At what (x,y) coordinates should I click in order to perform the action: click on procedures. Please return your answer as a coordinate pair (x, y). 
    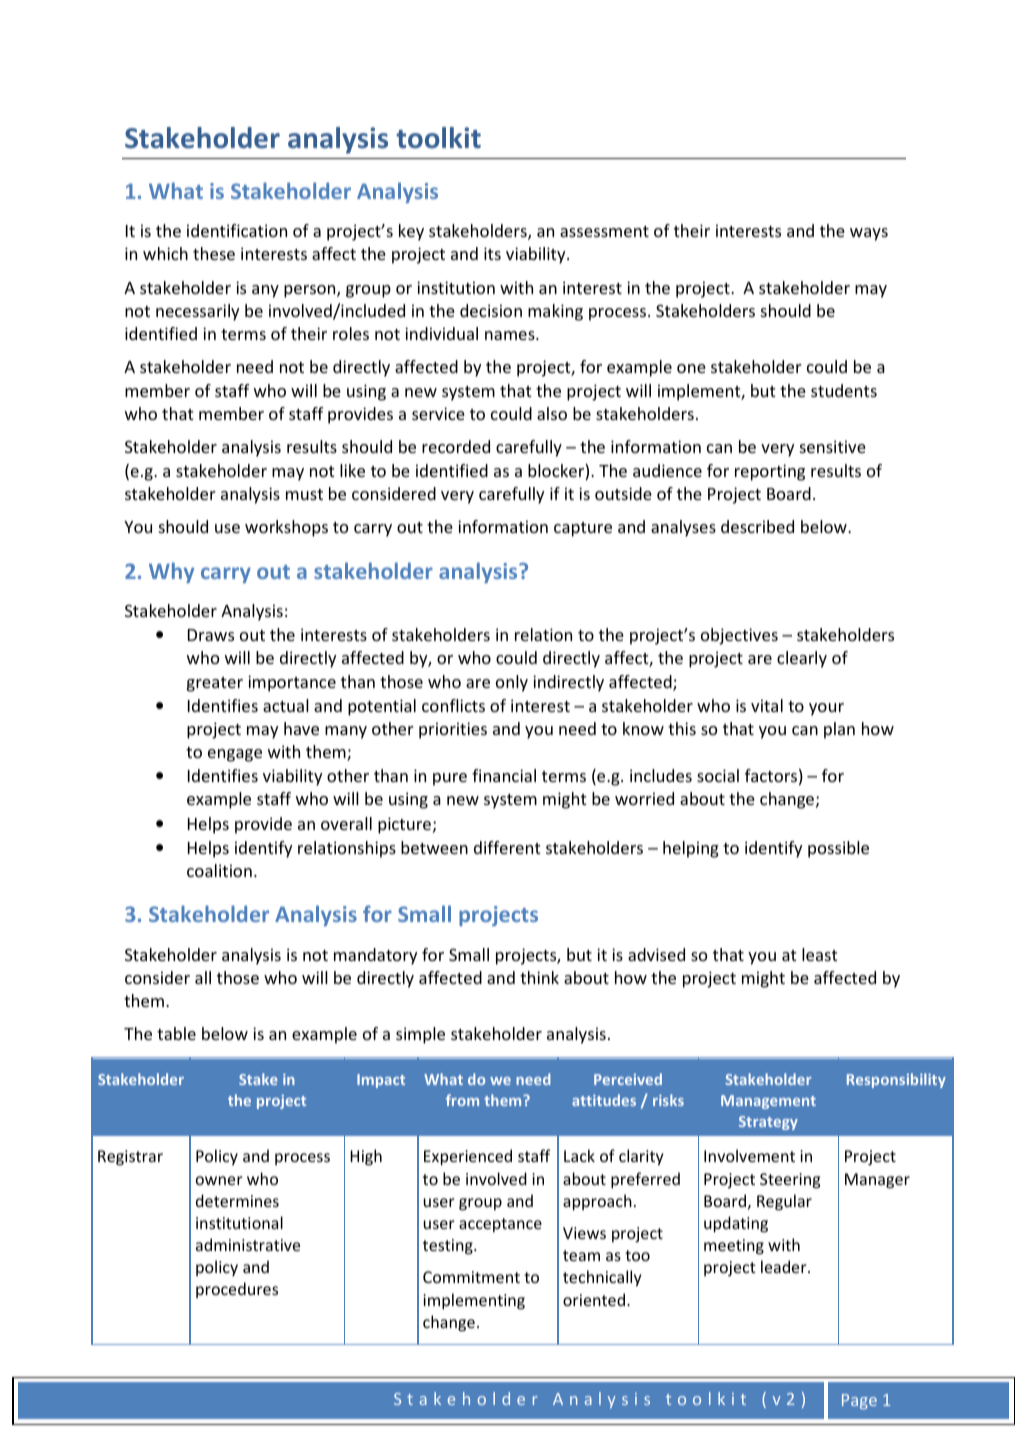
    Looking at the image, I should click on (237, 1290).
